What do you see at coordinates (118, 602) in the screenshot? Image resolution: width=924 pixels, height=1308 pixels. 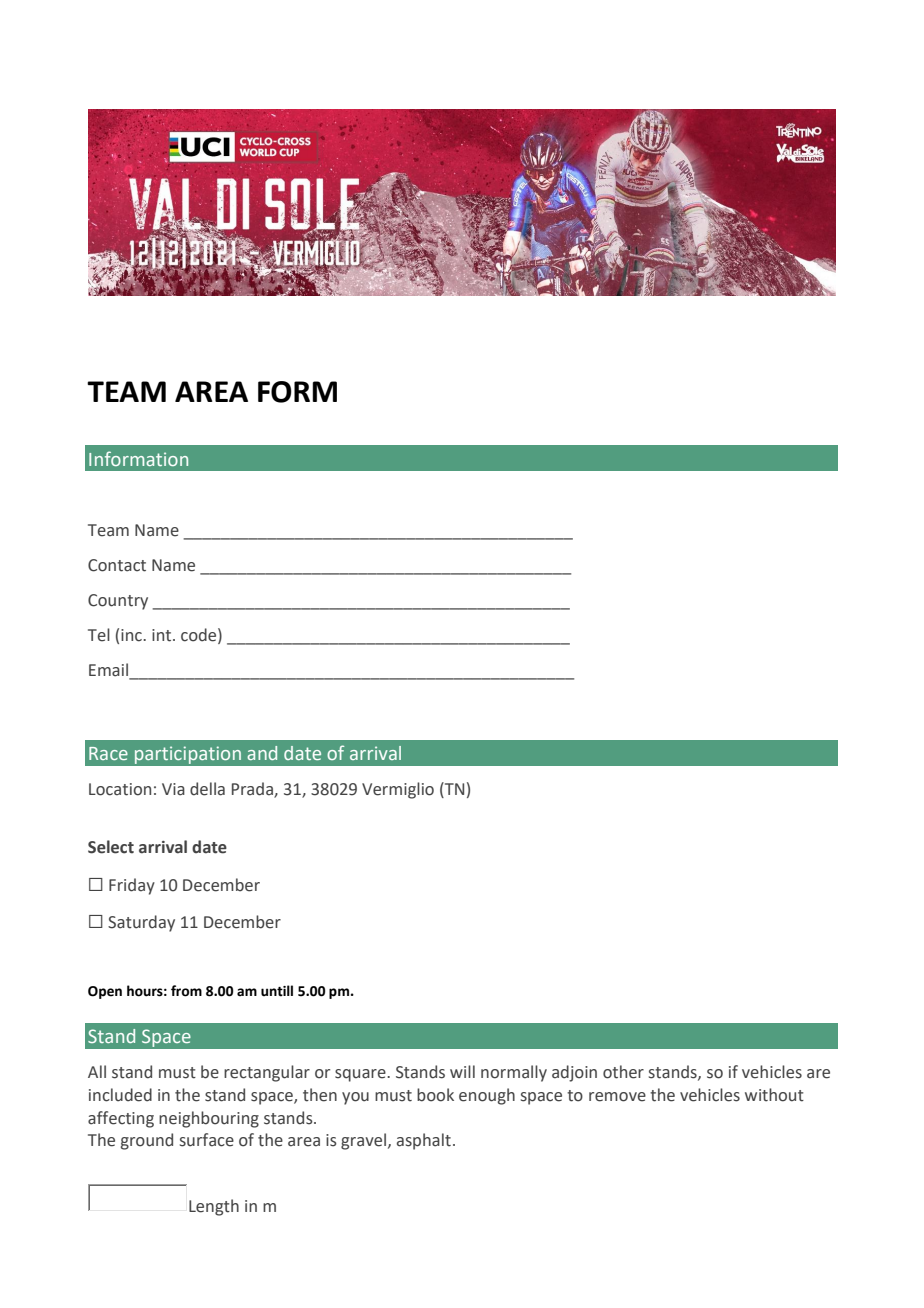 I see `Country` at bounding box center [118, 602].
